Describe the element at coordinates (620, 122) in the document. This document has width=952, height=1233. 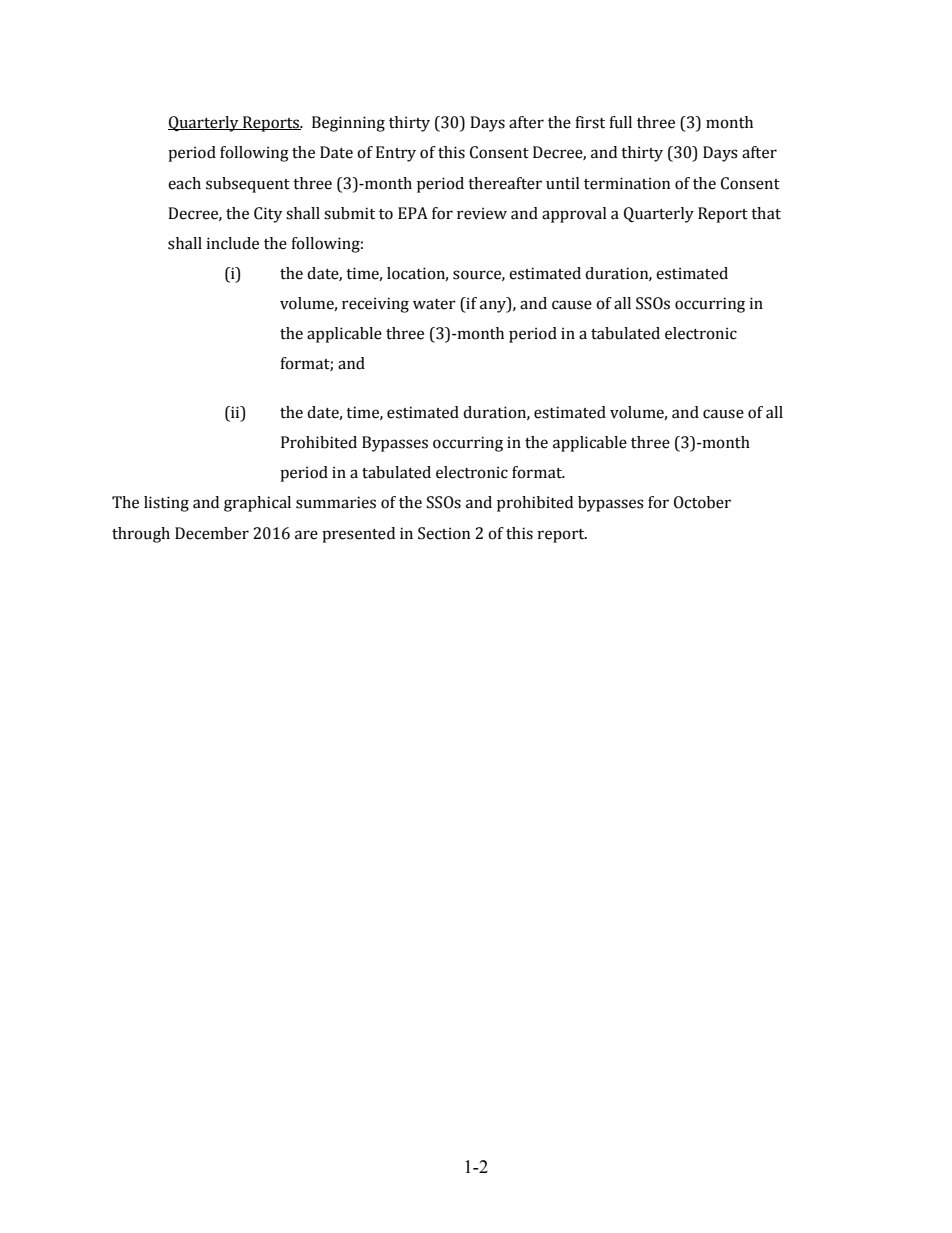
I see `full` at that location.
